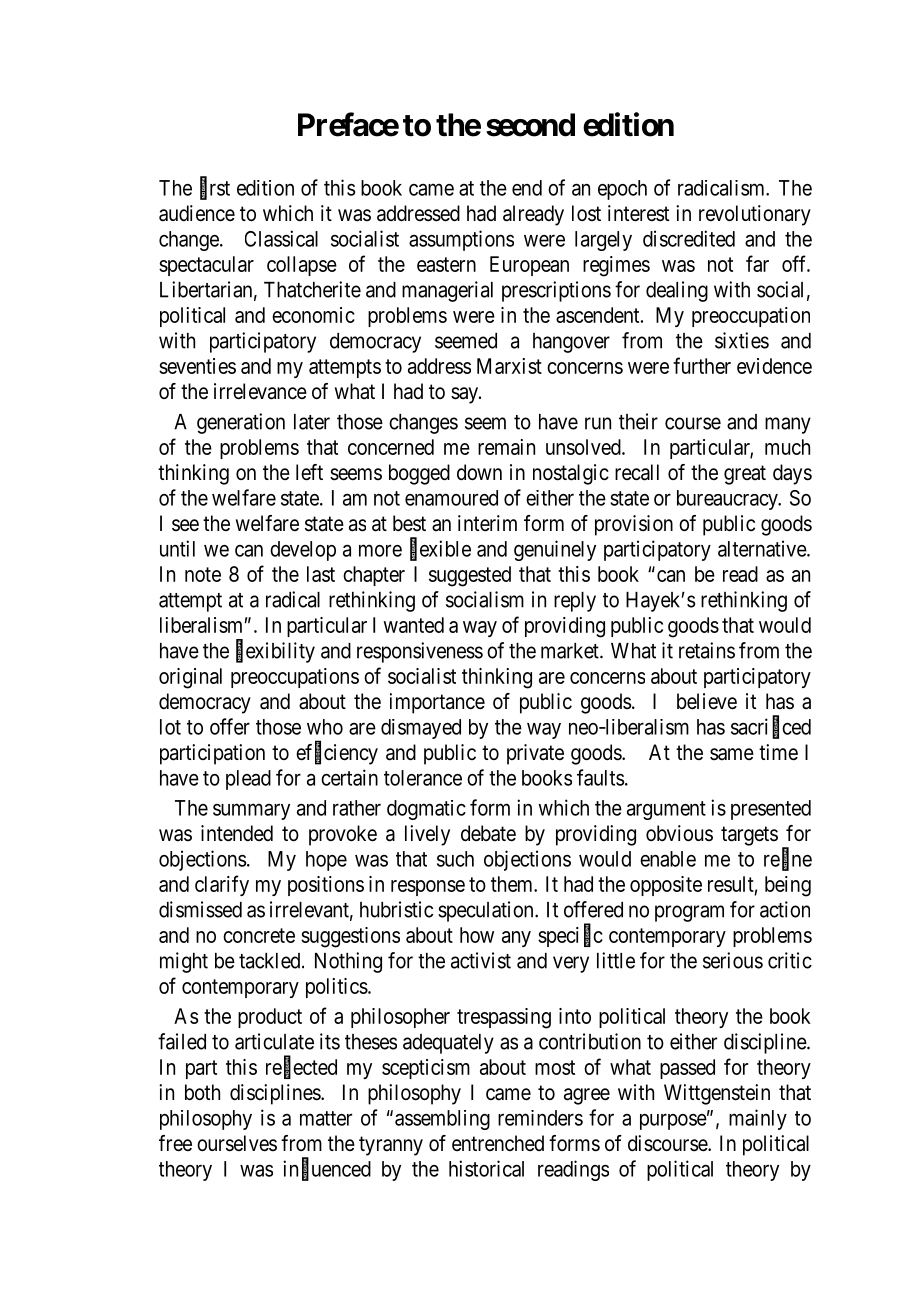 Image resolution: width=924 pixels, height=1308 pixels. I want to click on speculation, so click(487, 911).
